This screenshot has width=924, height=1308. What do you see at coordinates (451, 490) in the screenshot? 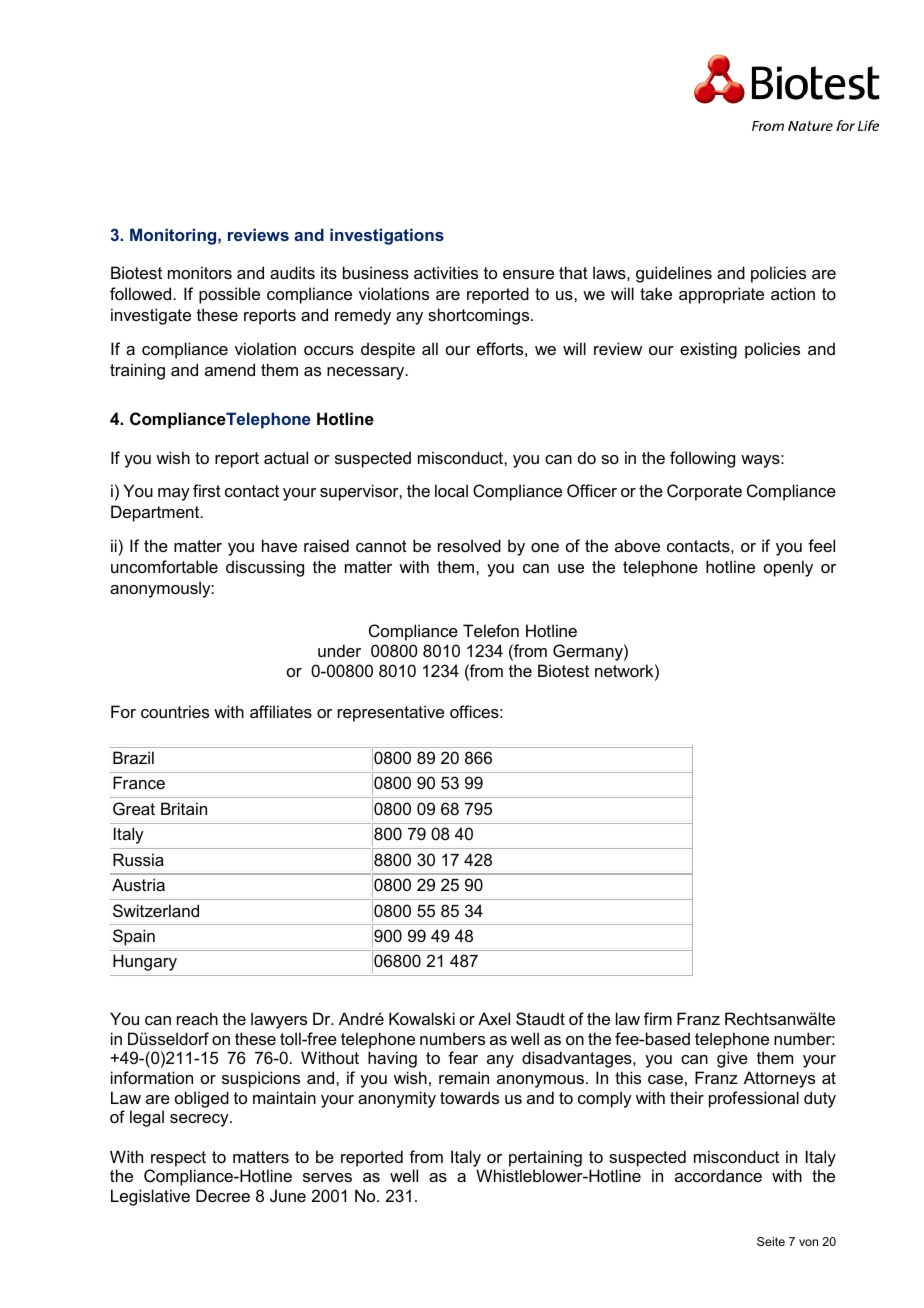
I see `local` at bounding box center [451, 490].
